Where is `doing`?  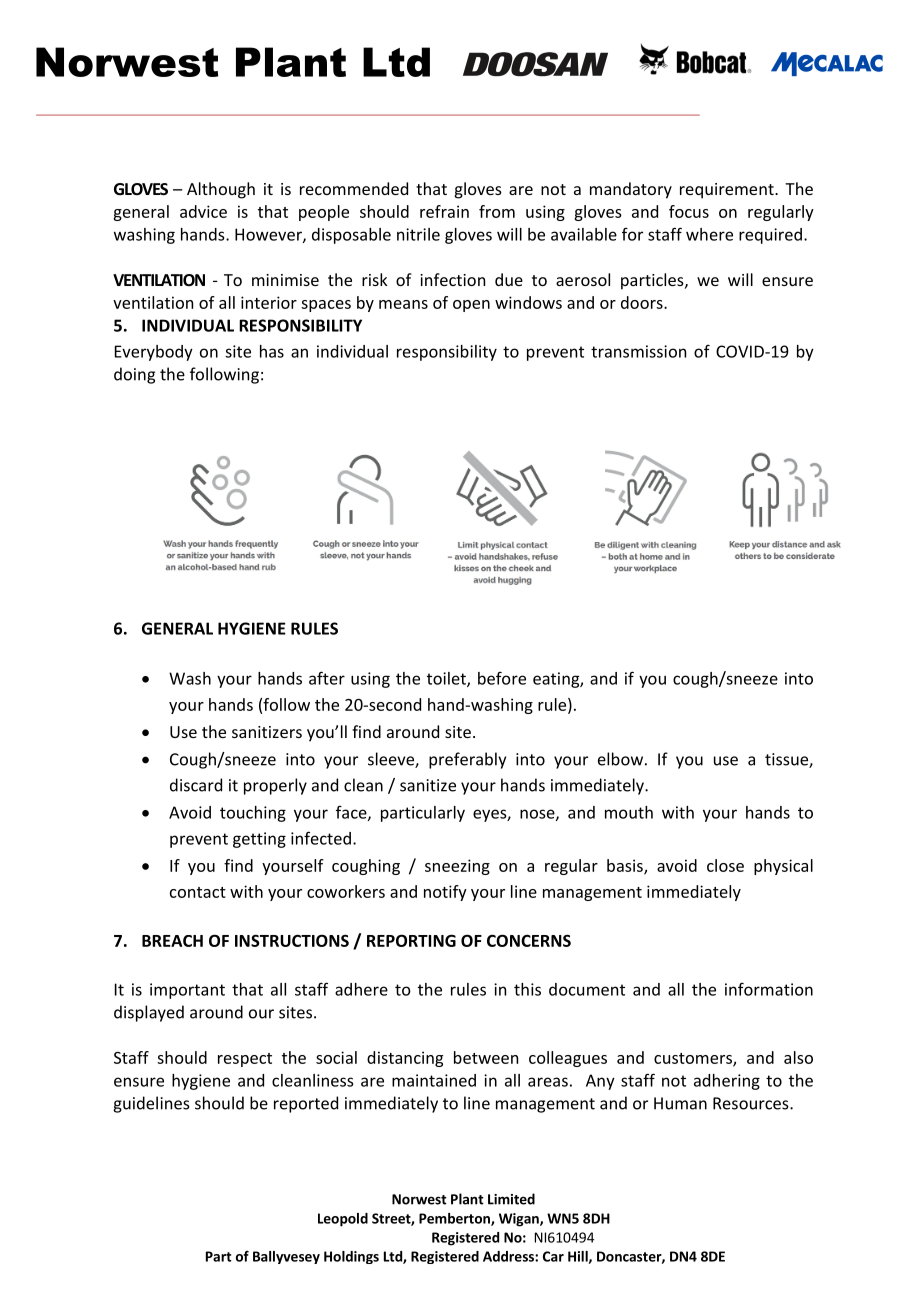 doing is located at coordinates (134, 375).
